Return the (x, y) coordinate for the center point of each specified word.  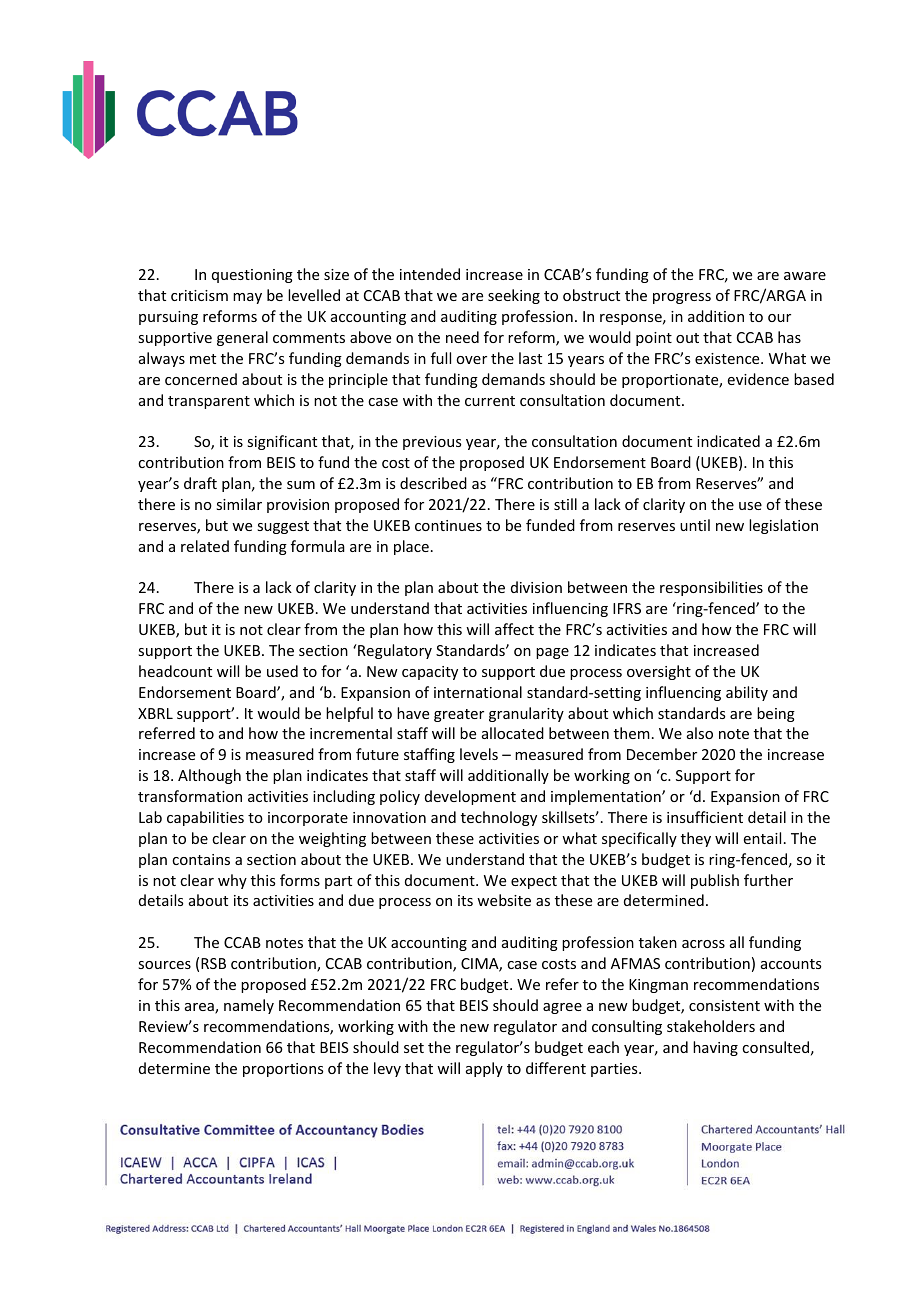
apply (484, 1069)
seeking (514, 296)
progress (682, 298)
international (478, 692)
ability (747, 693)
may (247, 298)
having (715, 1048)
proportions (283, 1070)
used (282, 671)
